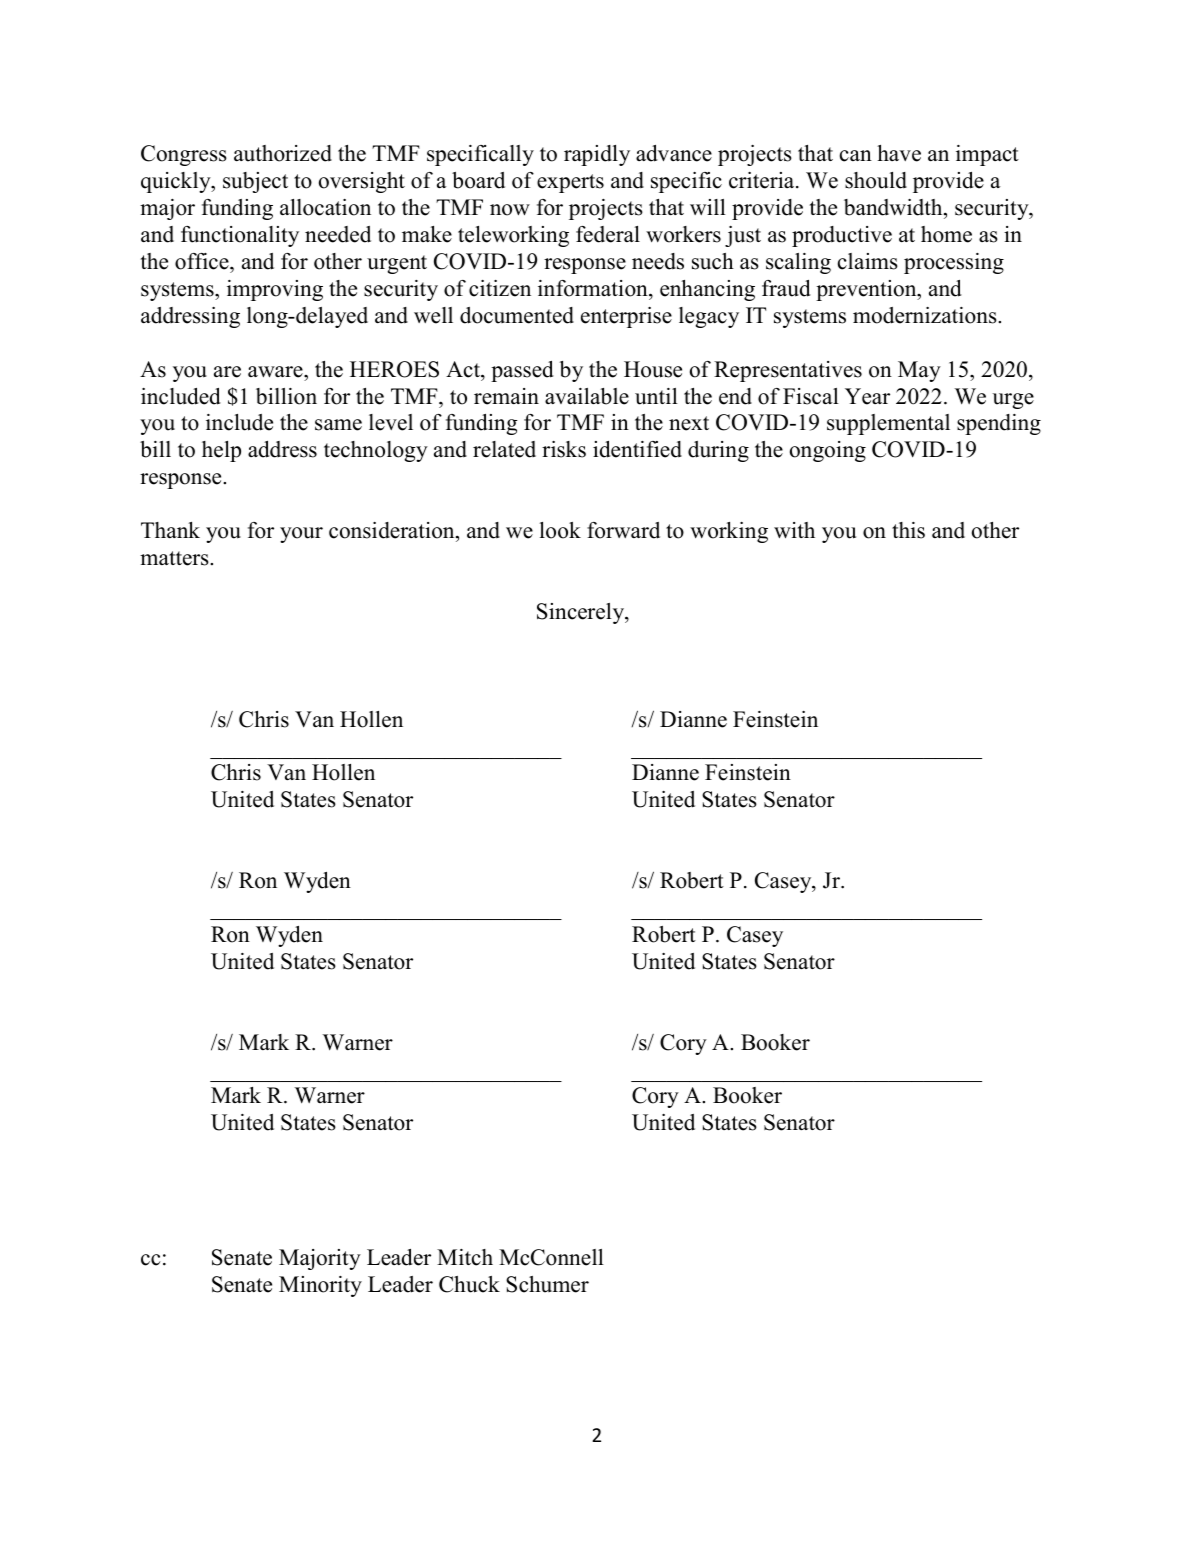 The image size is (1194, 1545). What do you see at coordinates (301, 535) in the page?
I see `your` at bounding box center [301, 535].
